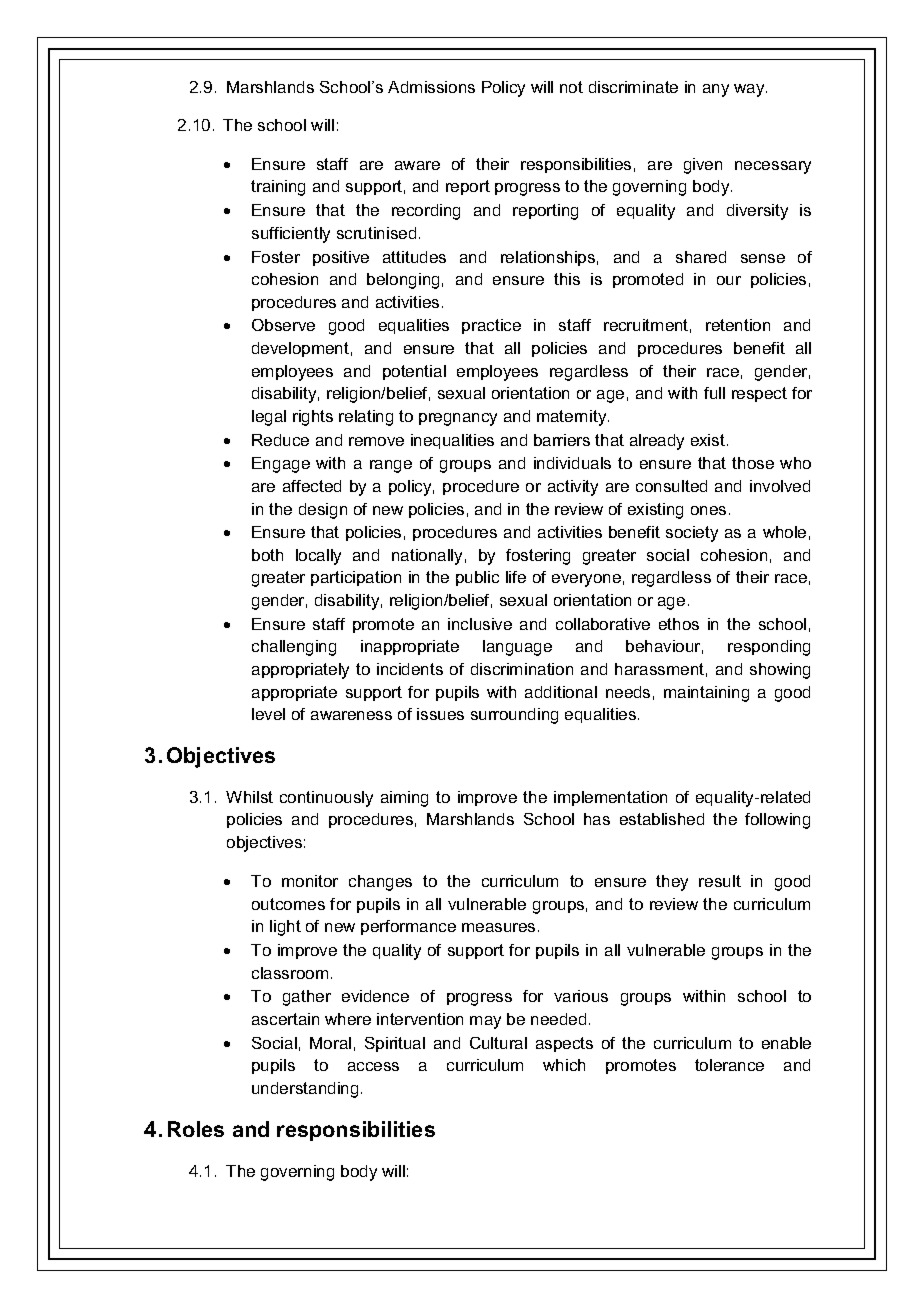 The height and width of the screenshot is (1308, 924). I want to click on measures, so click(498, 927).
